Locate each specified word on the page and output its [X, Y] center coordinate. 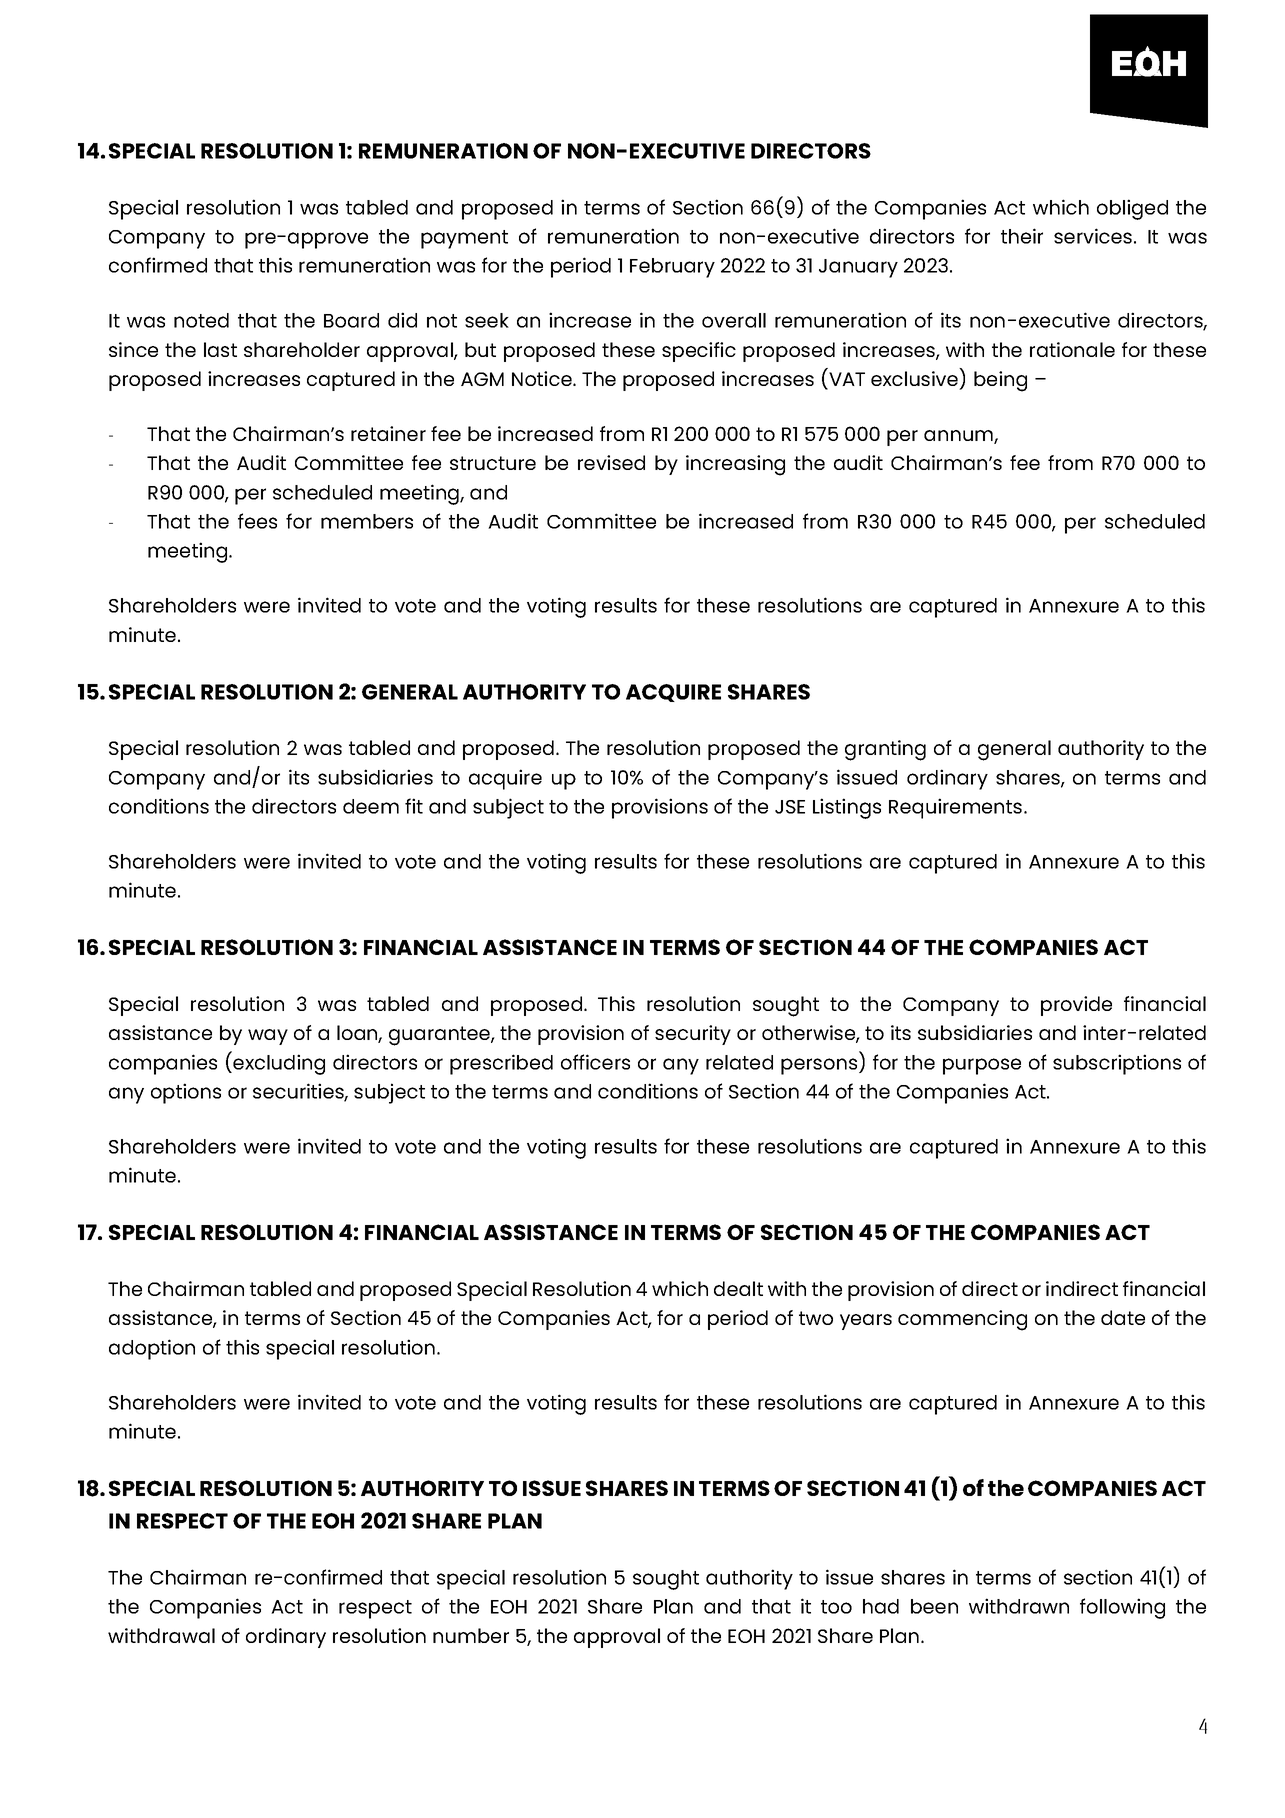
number [471, 1635]
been [934, 1606]
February [672, 268]
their [1022, 236]
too [836, 1607]
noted [201, 320]
